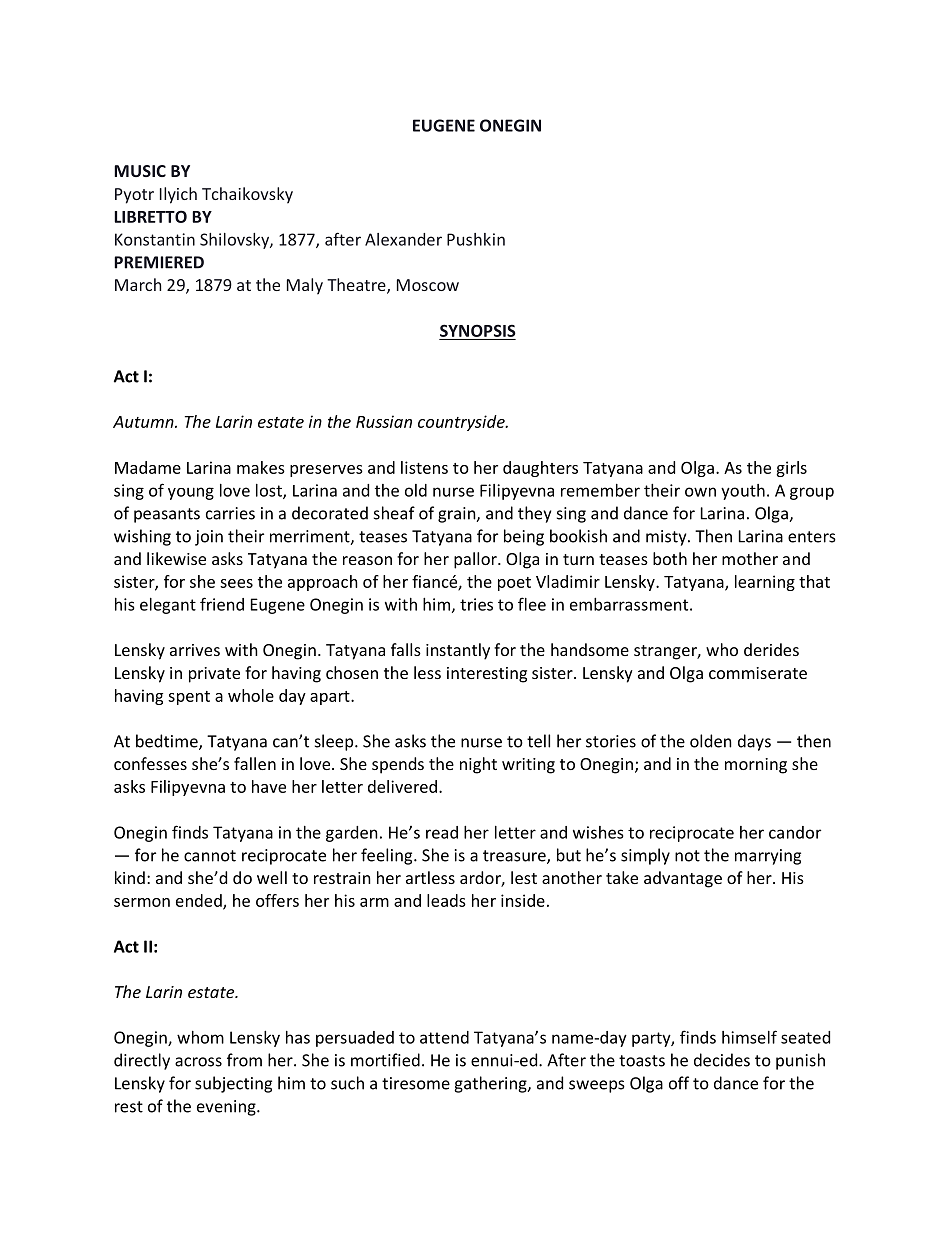  Describe the element at coordinates (476, 239) in the document. I see `Pushkin` at that location.
